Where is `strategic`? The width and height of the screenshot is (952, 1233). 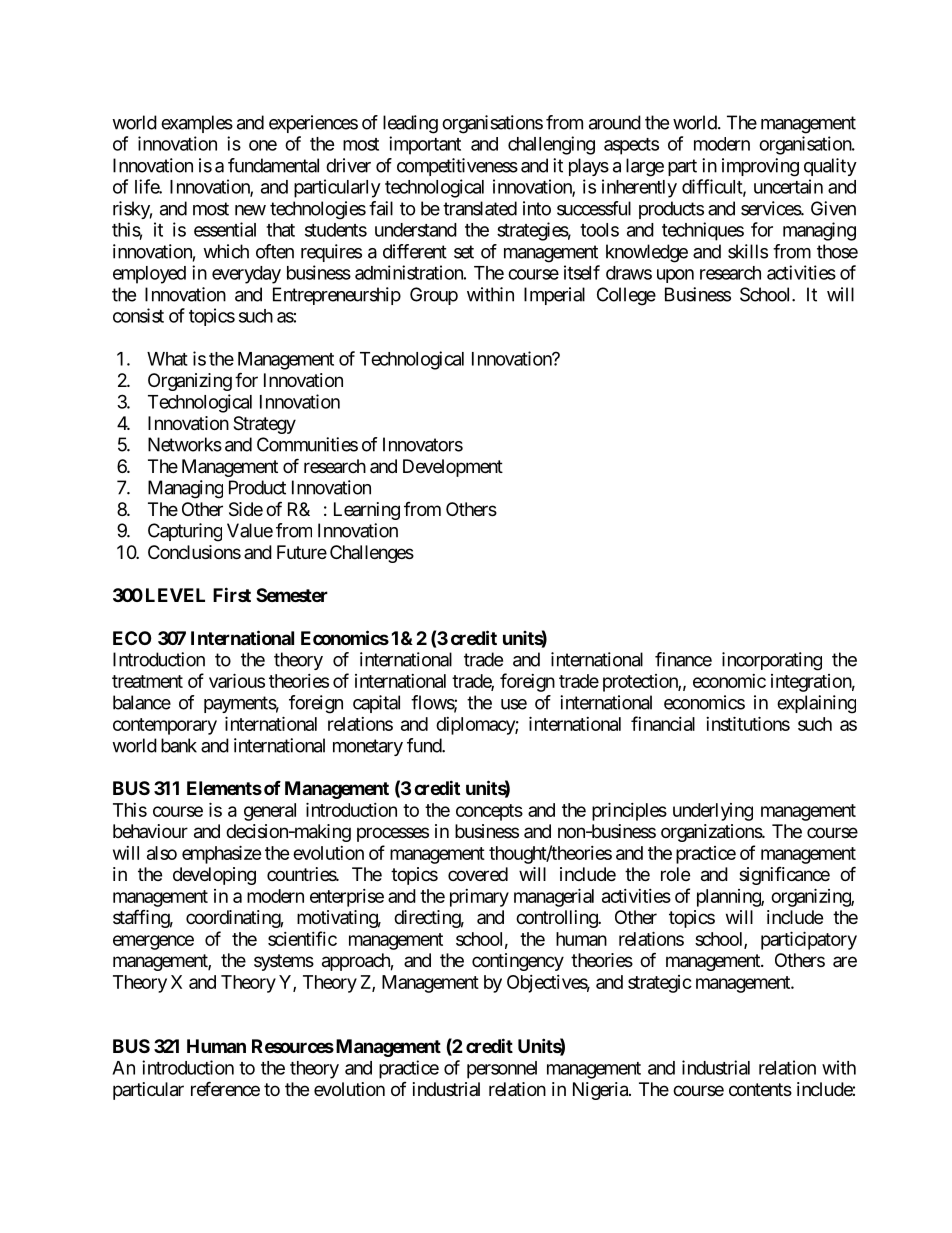
strategic is located at coordinates (660, 984).
